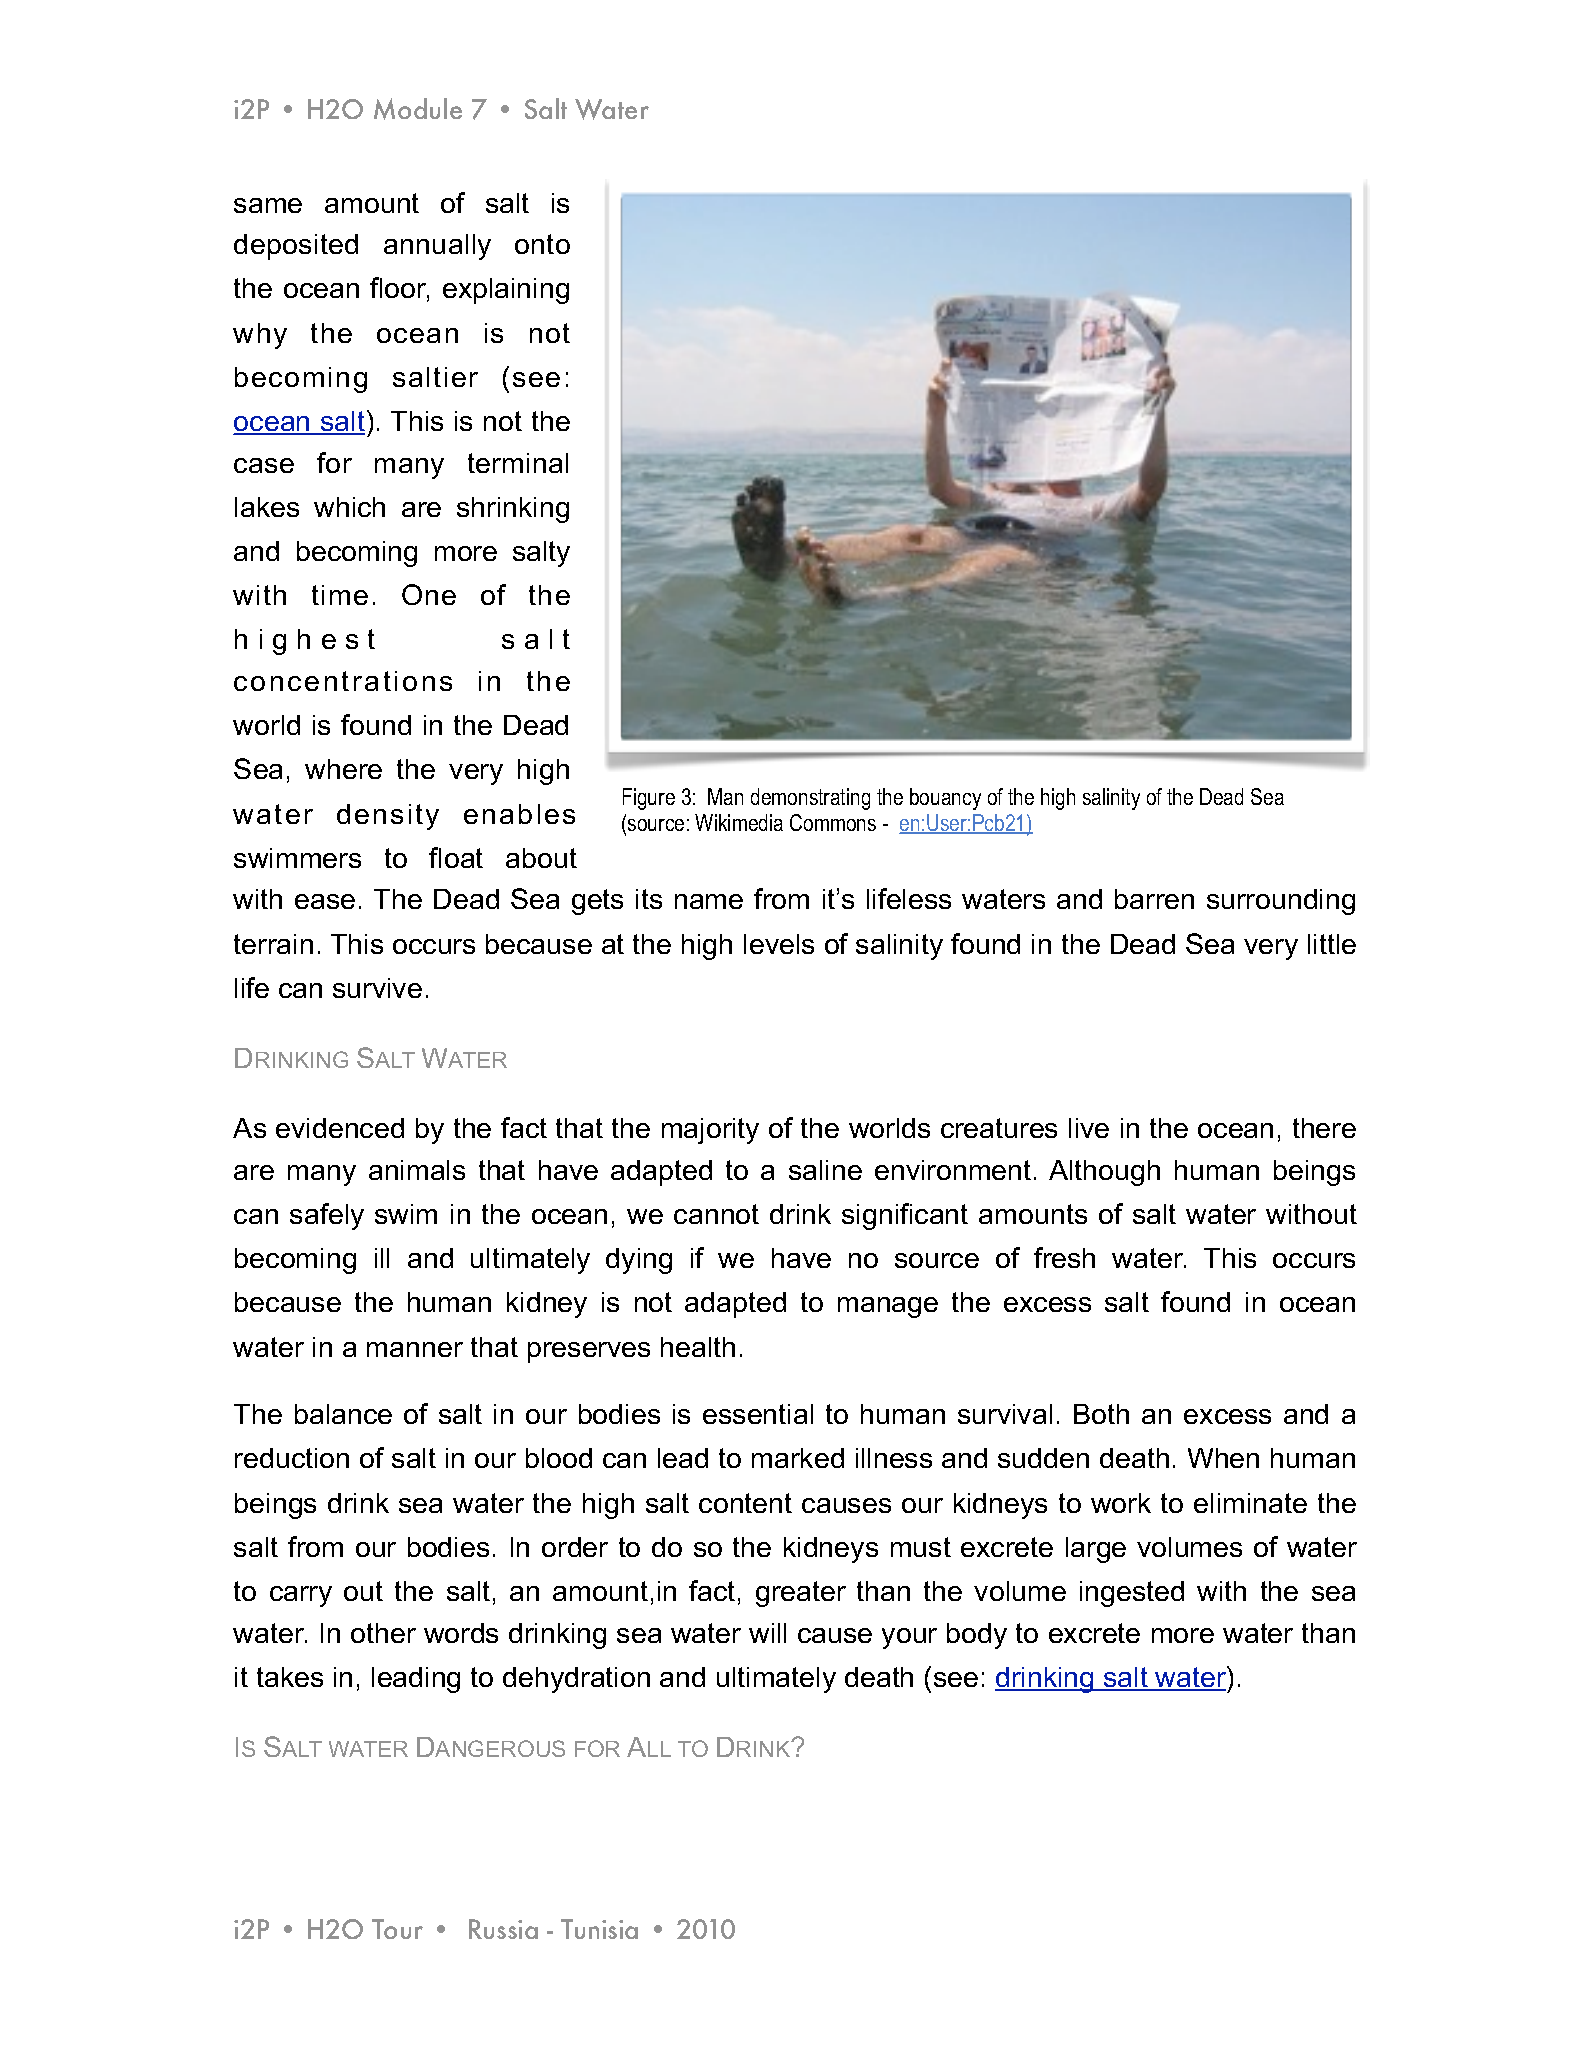 The width and height of the screenshot is (1591, 2059). What do you see at coordinates (810, 799) in the screenshot?
I see `demonstrating` at bounding box center [810, 799].
